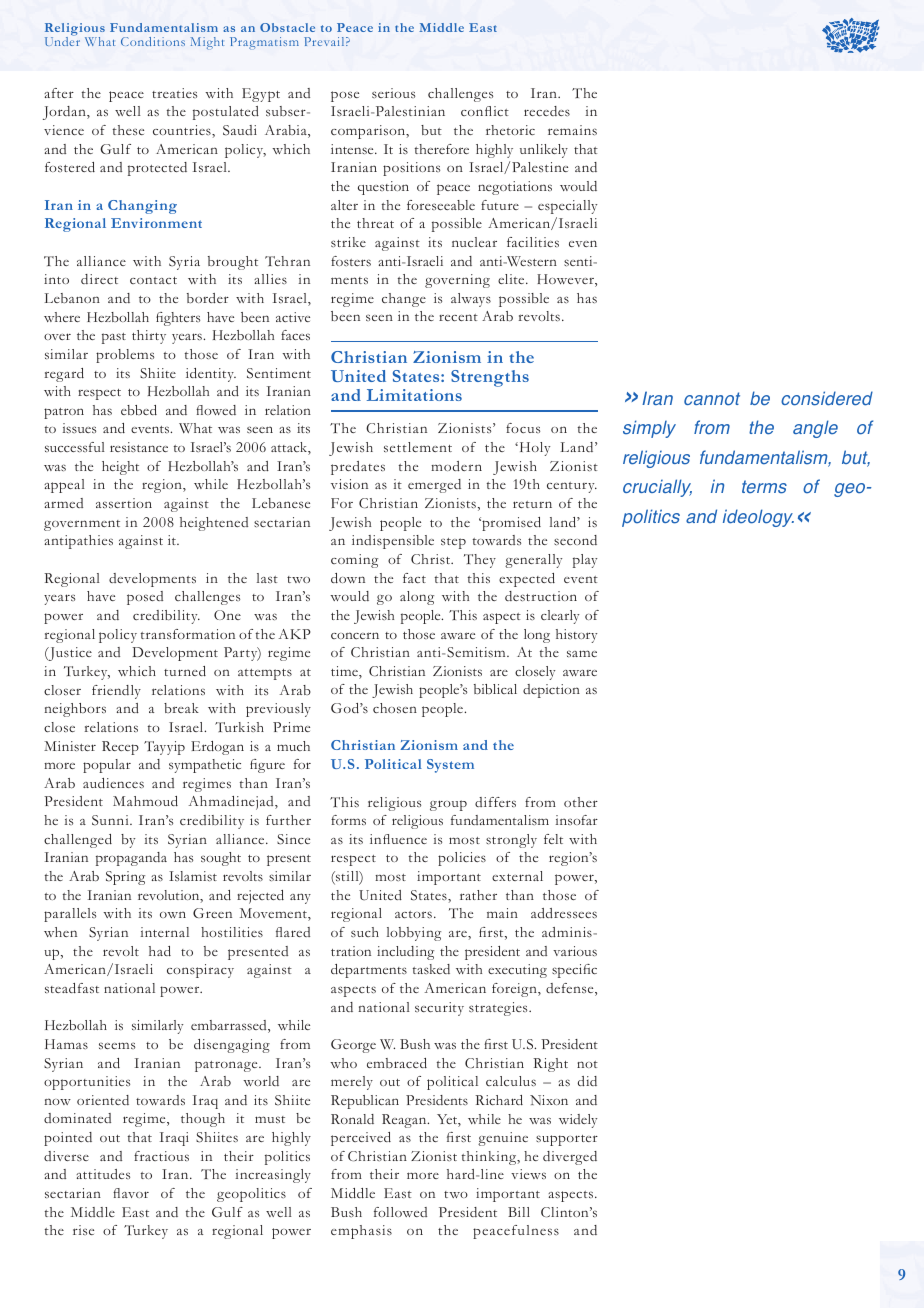 The height and width of the screenshot is (1308, 924). I want to click on Bill, so click(519, 1212).
